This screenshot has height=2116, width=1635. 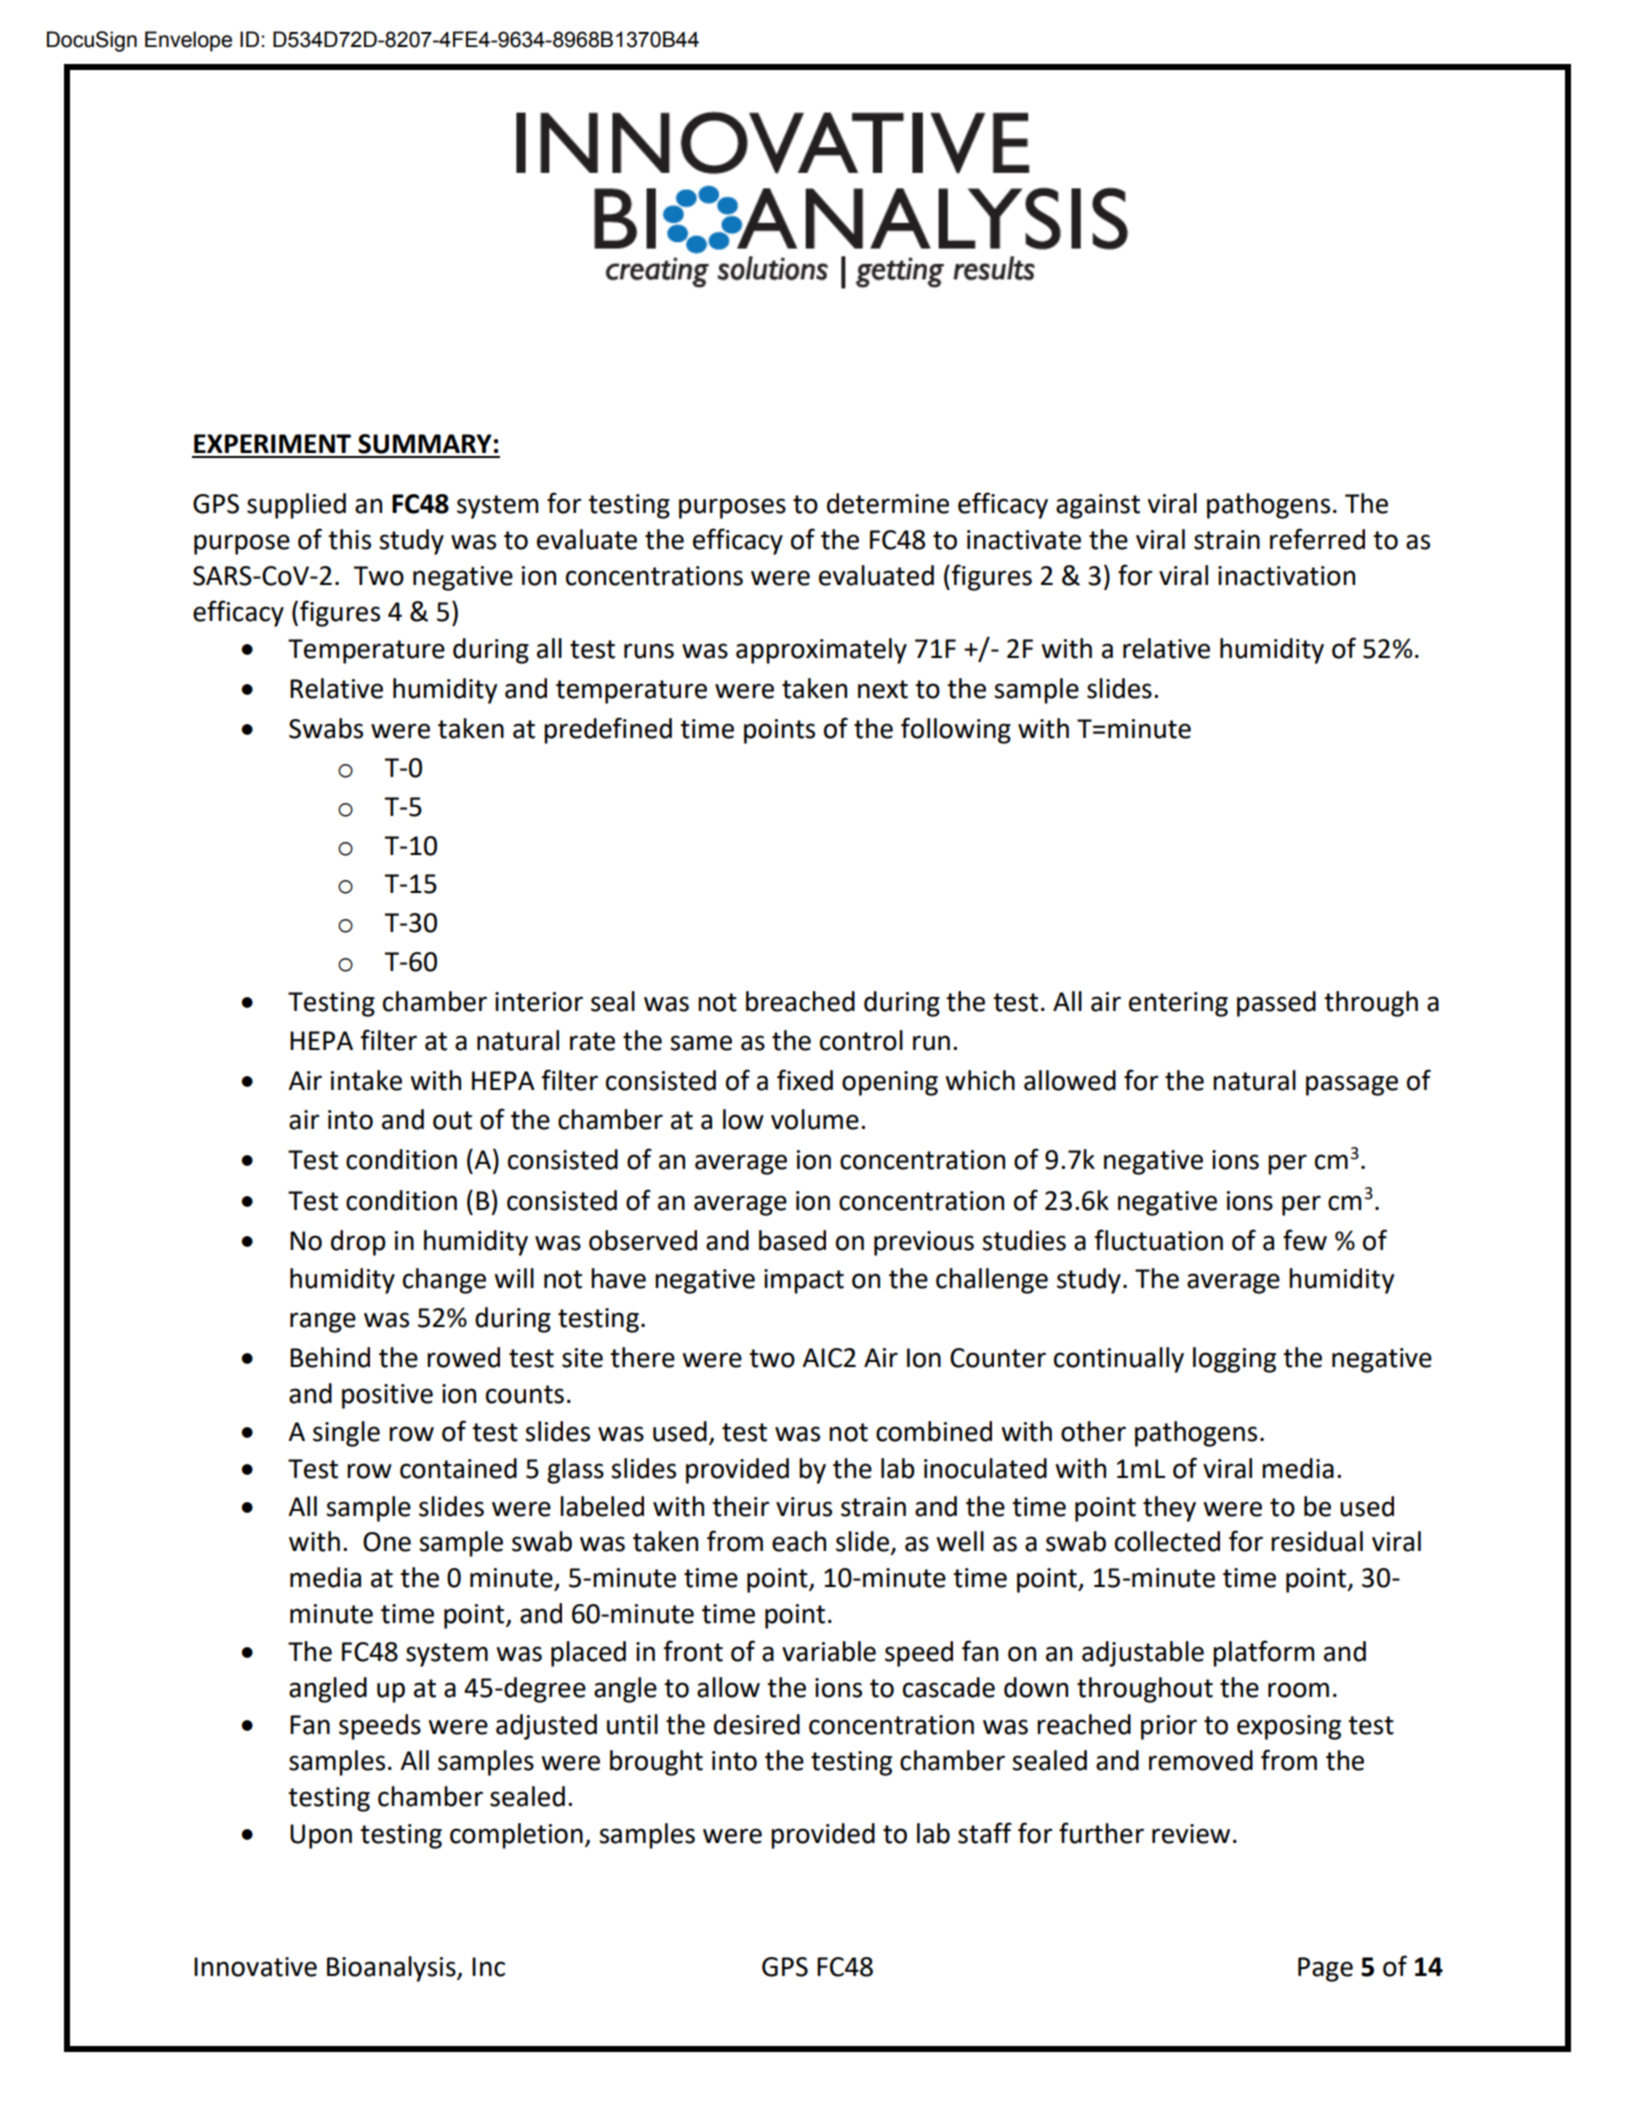 What do you see at coordinates (1317, 539) in the screenshot?
I see `referred` at bounding box center [1317, 539].
